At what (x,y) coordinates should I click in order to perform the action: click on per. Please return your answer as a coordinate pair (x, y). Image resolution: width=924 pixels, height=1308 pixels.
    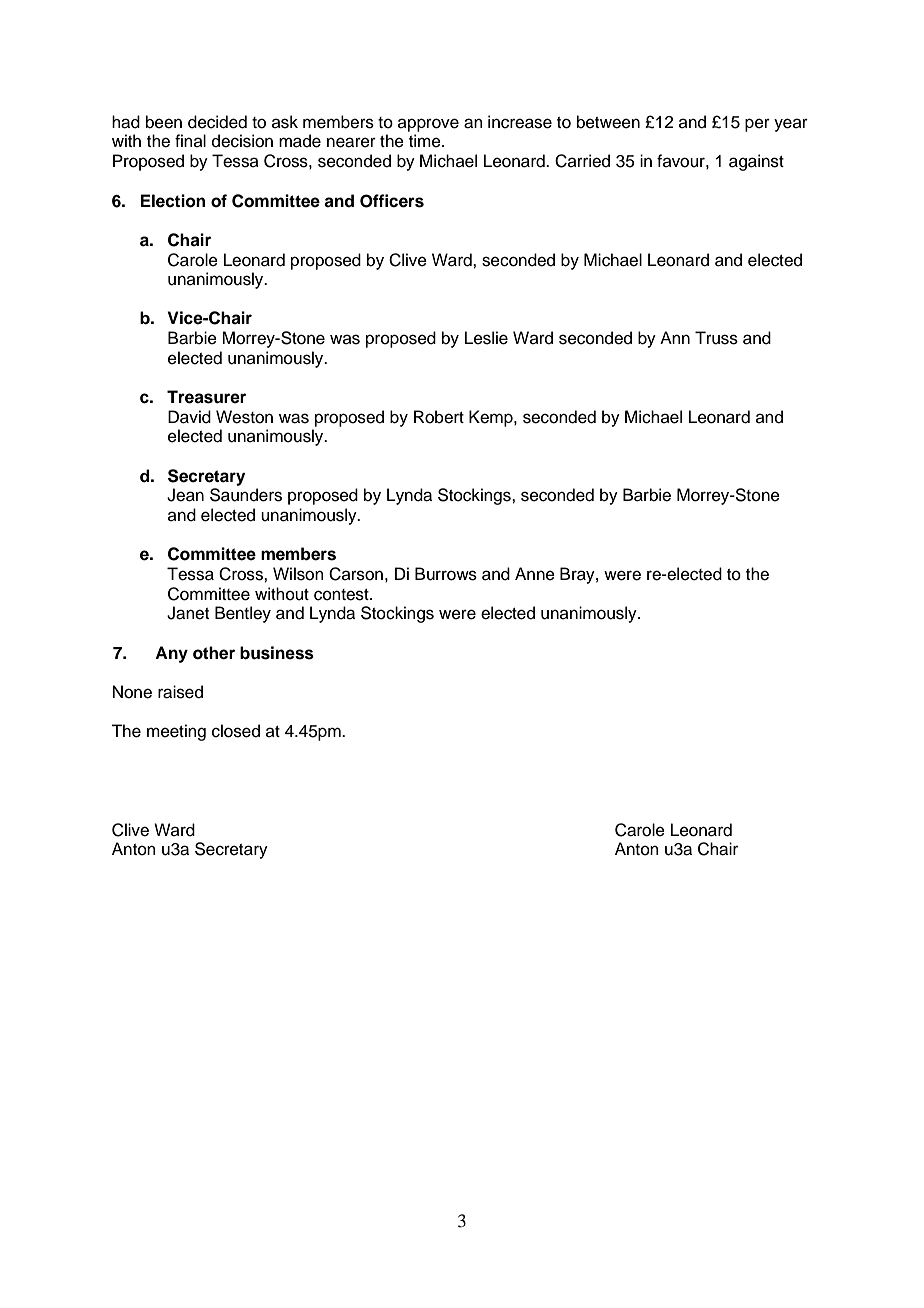
    Looking at the image, I should click on (757, 125).
